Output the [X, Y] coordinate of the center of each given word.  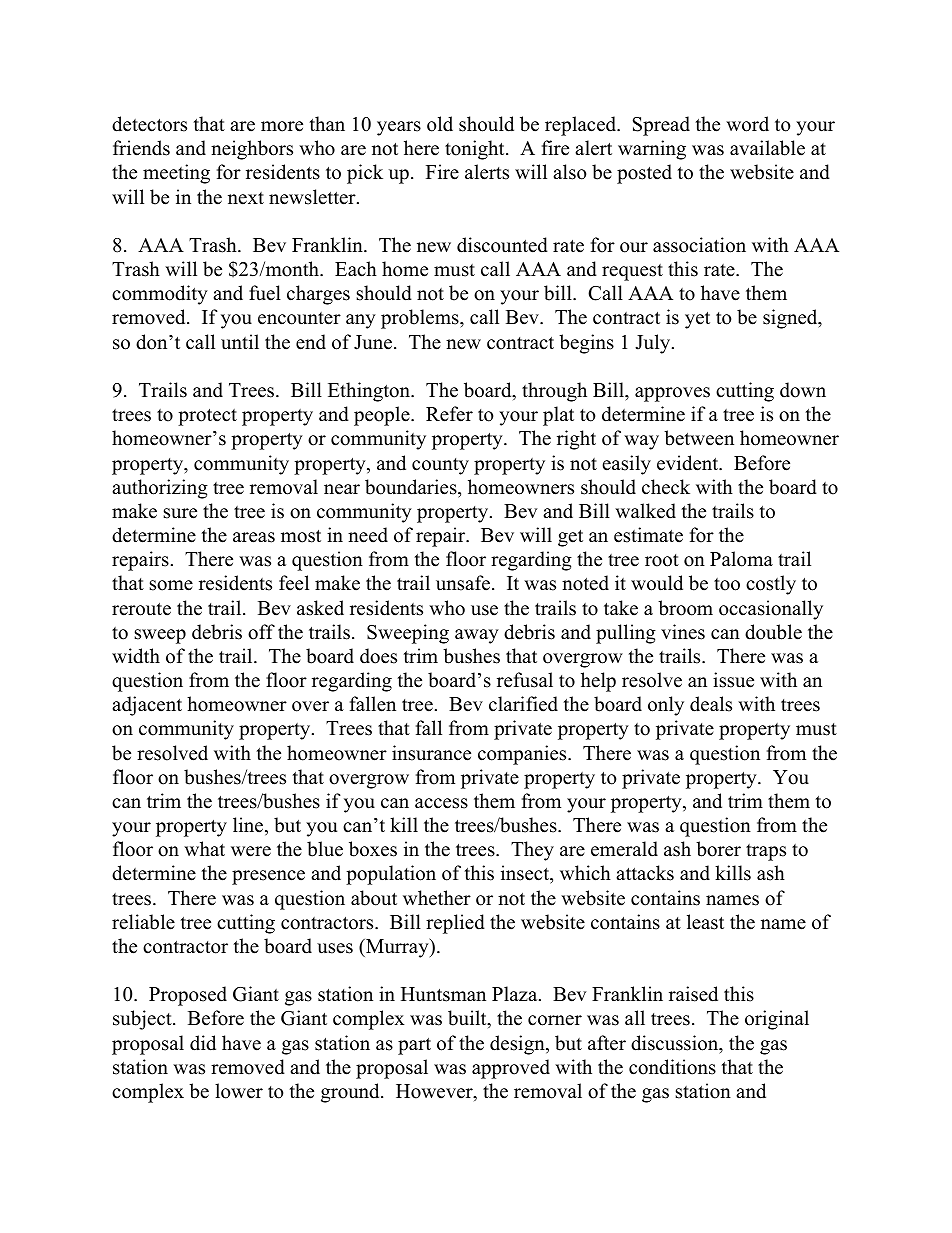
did [203, 1043]
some [171, 585]
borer [718, 849]
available [767, 148]
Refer [449, 414]
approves [672, 394]
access [441, 803]
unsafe [464, 583]
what [204, 848]
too [727, 584]
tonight [476, 150]
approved [511, 1069]
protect [207, 417]
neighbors [252, 150]
